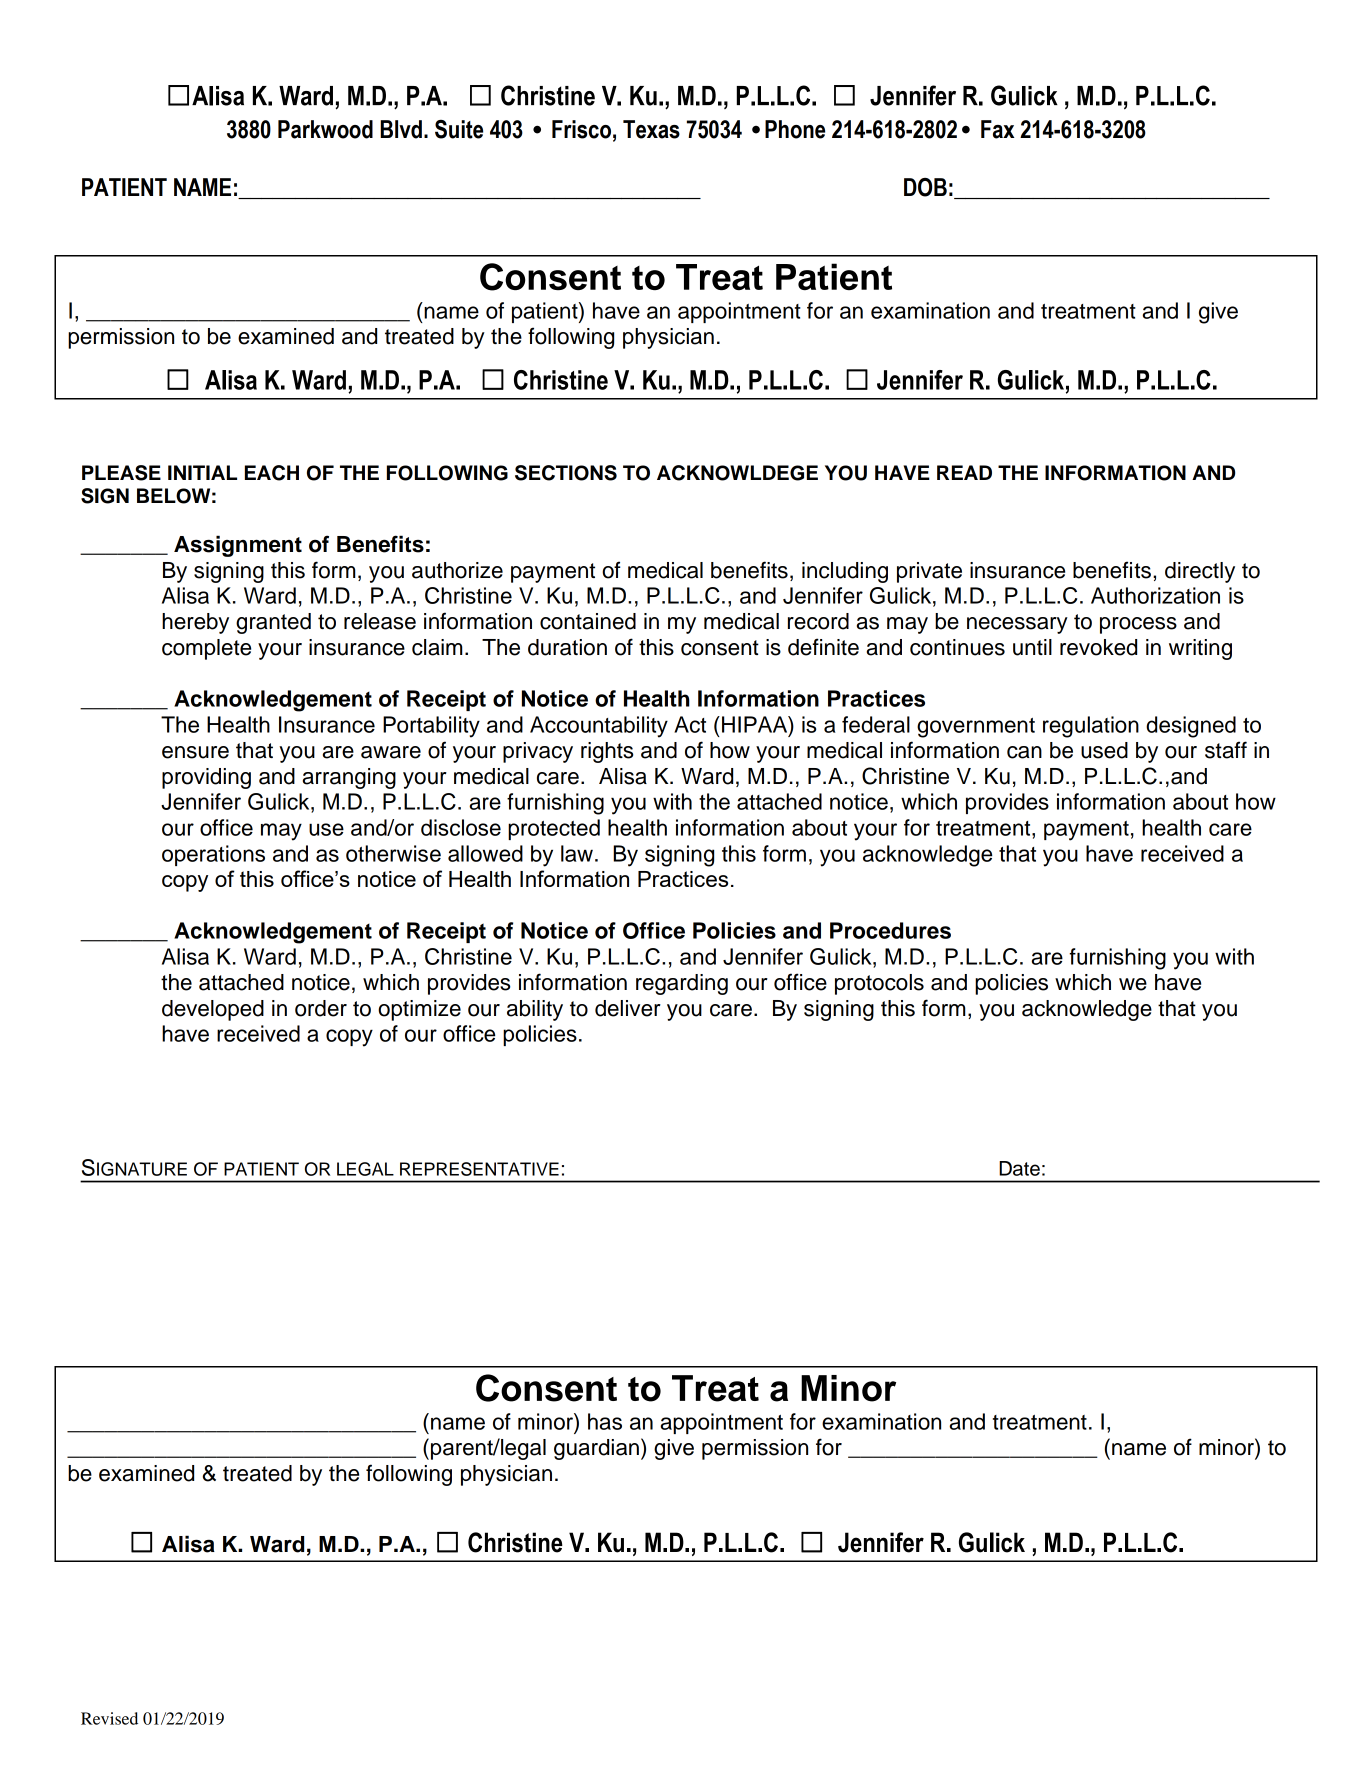 The image size is (1372, 1775). Describe the element at coordinates (109, 1718) in the page. I see `Revised` at that location.
